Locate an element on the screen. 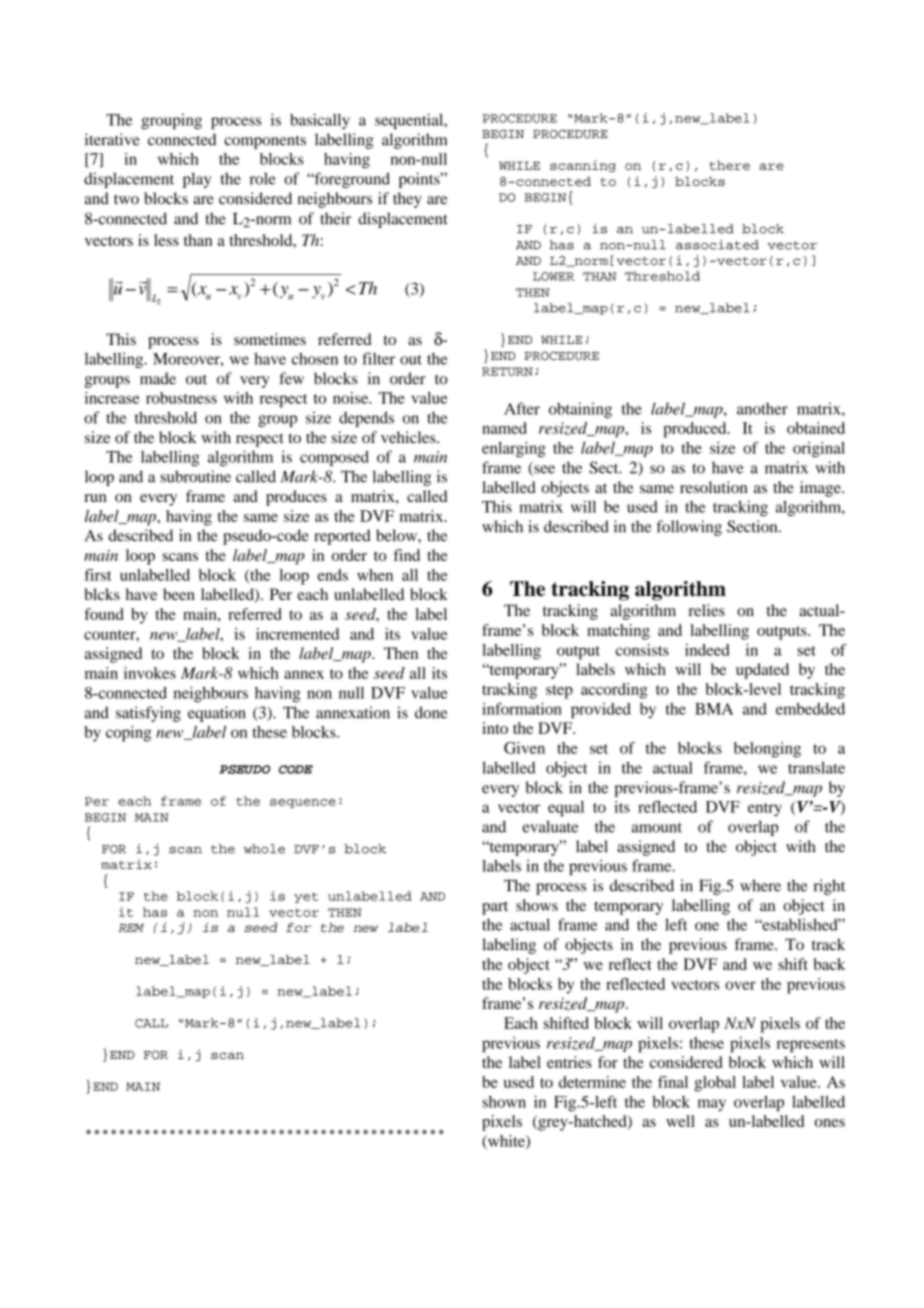 Image resolution: width=924 pixels, height=1308 pixels. play is located at coordinates (197, 180).
